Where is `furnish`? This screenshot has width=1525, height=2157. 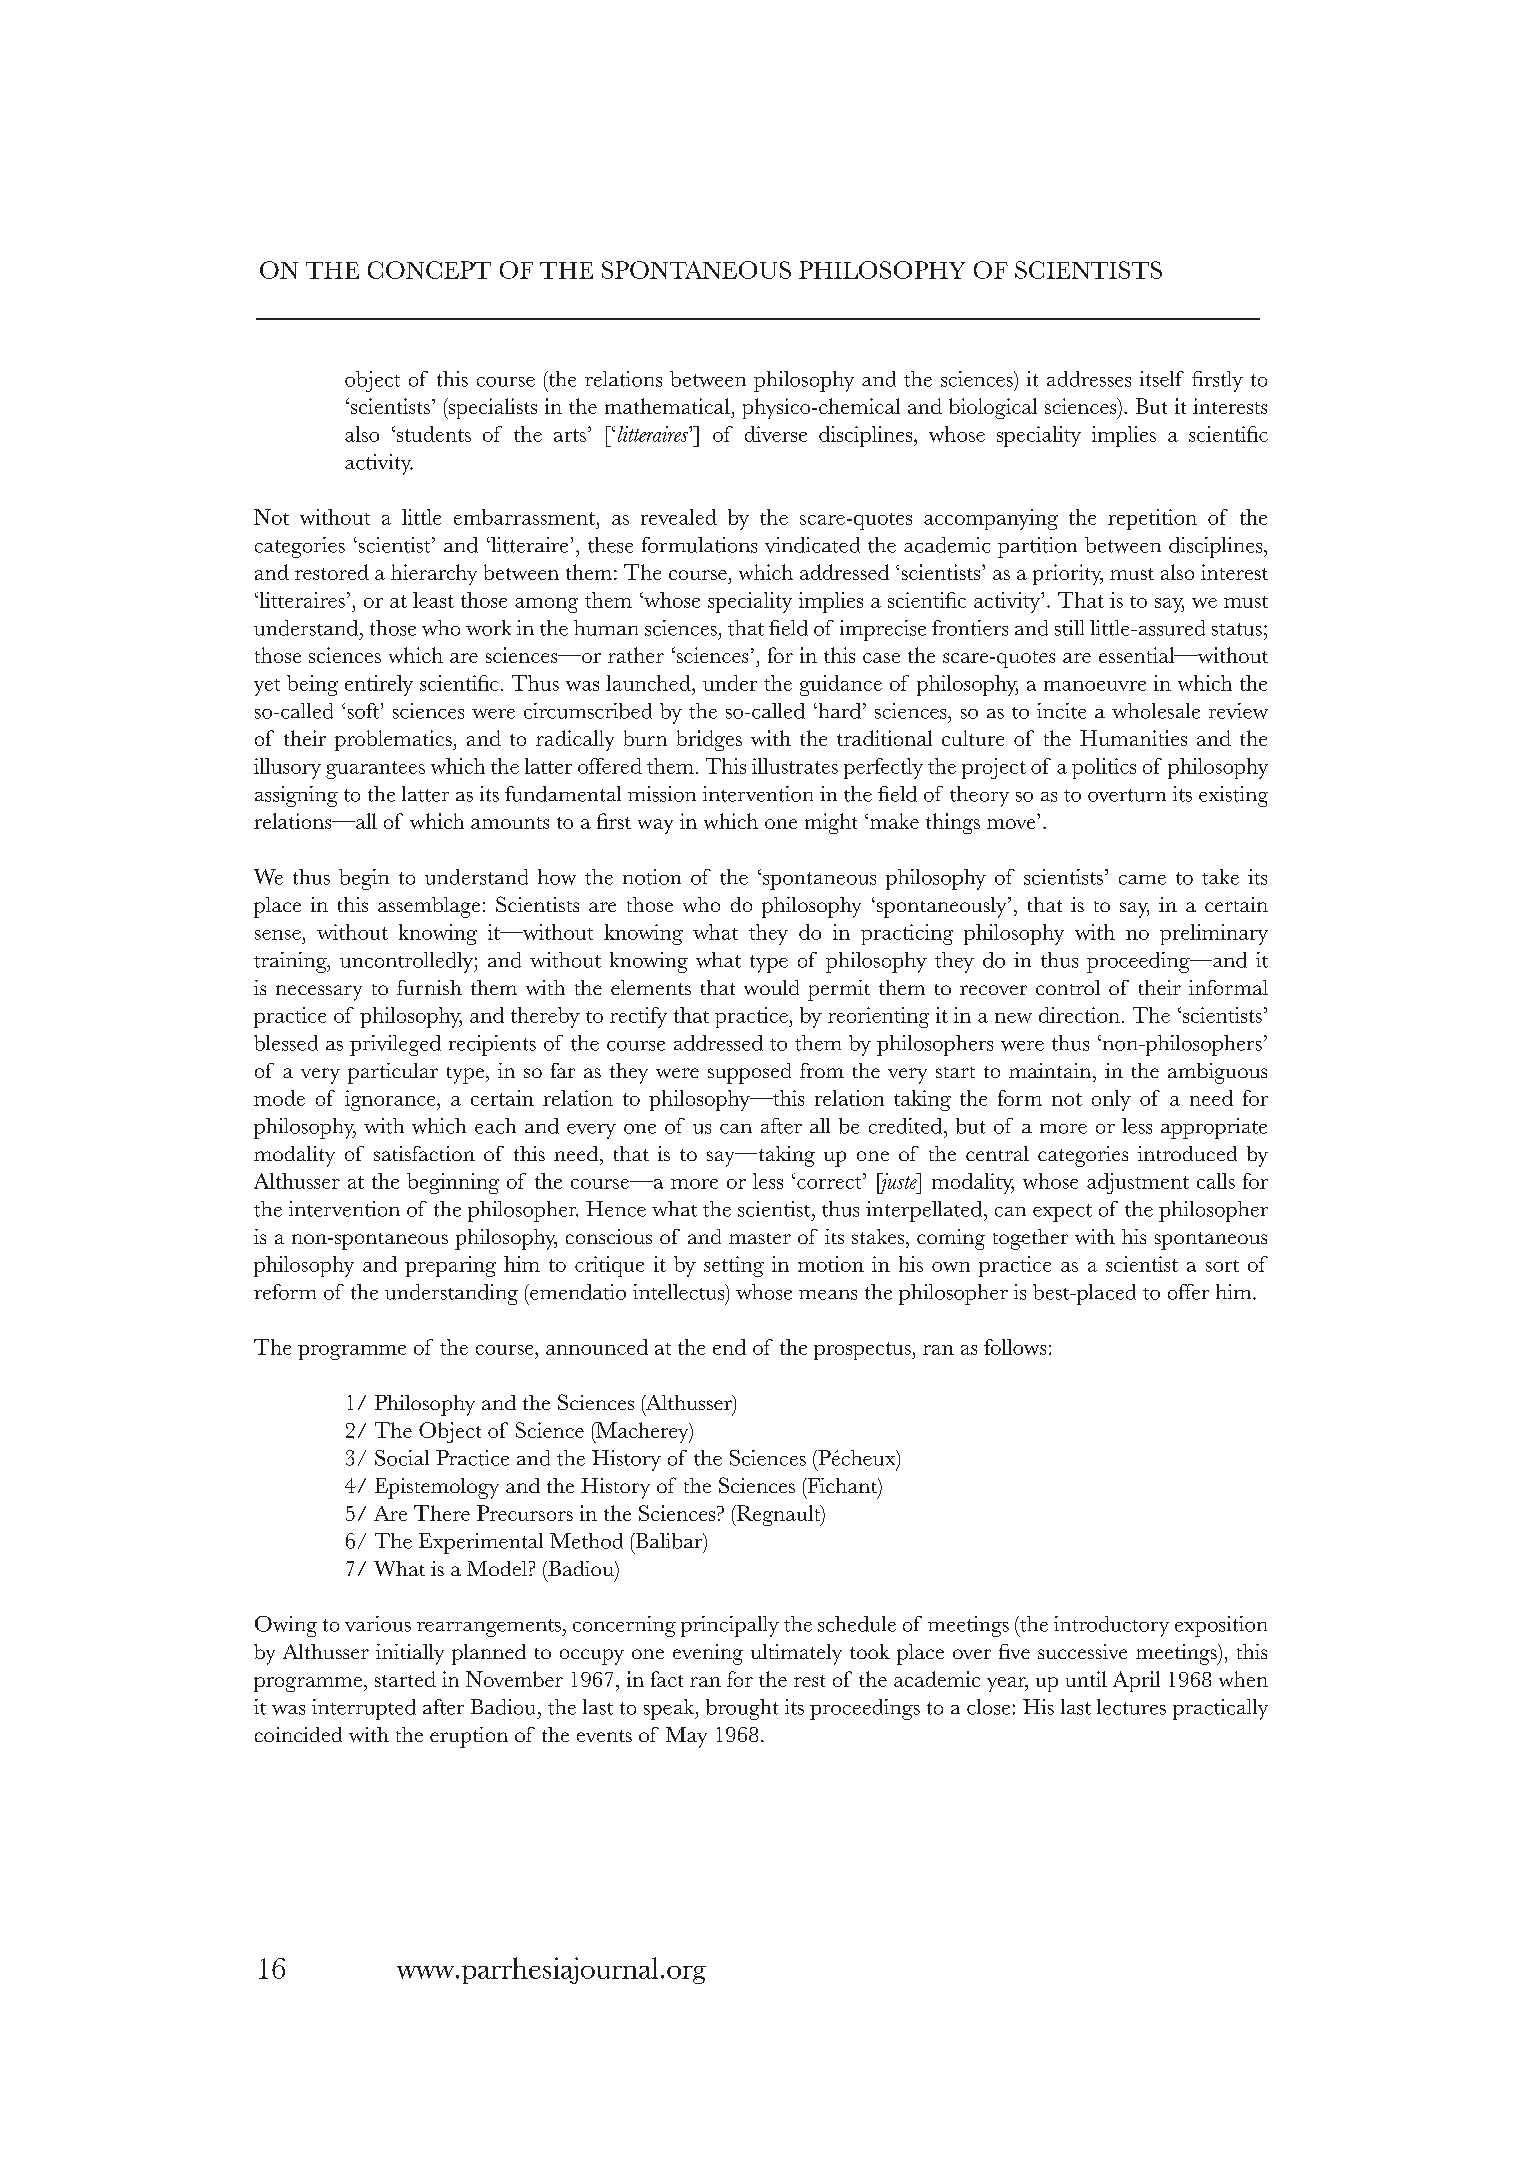 furnish is located at coordinates (429, 987).
